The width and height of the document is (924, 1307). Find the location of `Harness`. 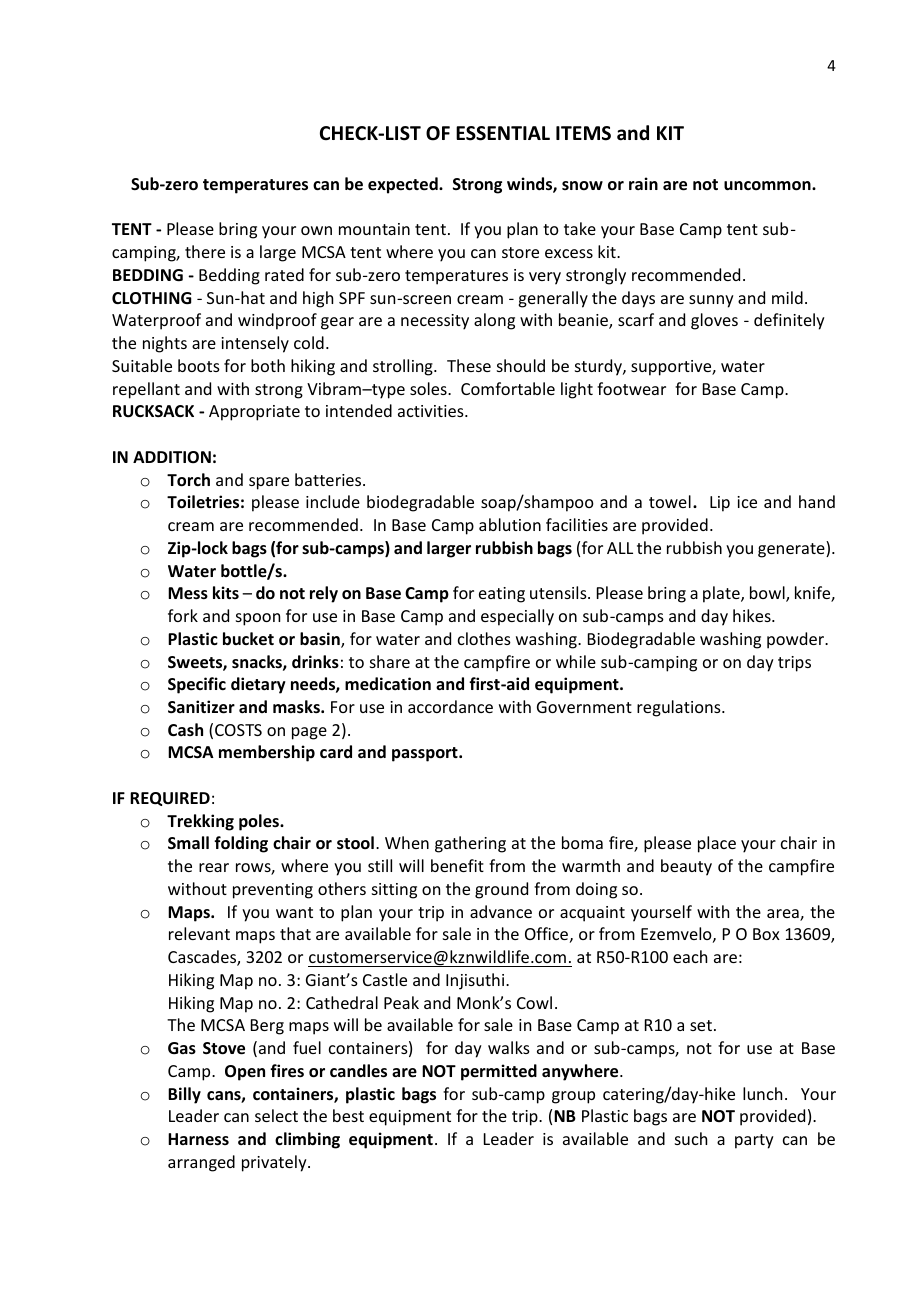

Harness is located at coordinates (198, 1139).
